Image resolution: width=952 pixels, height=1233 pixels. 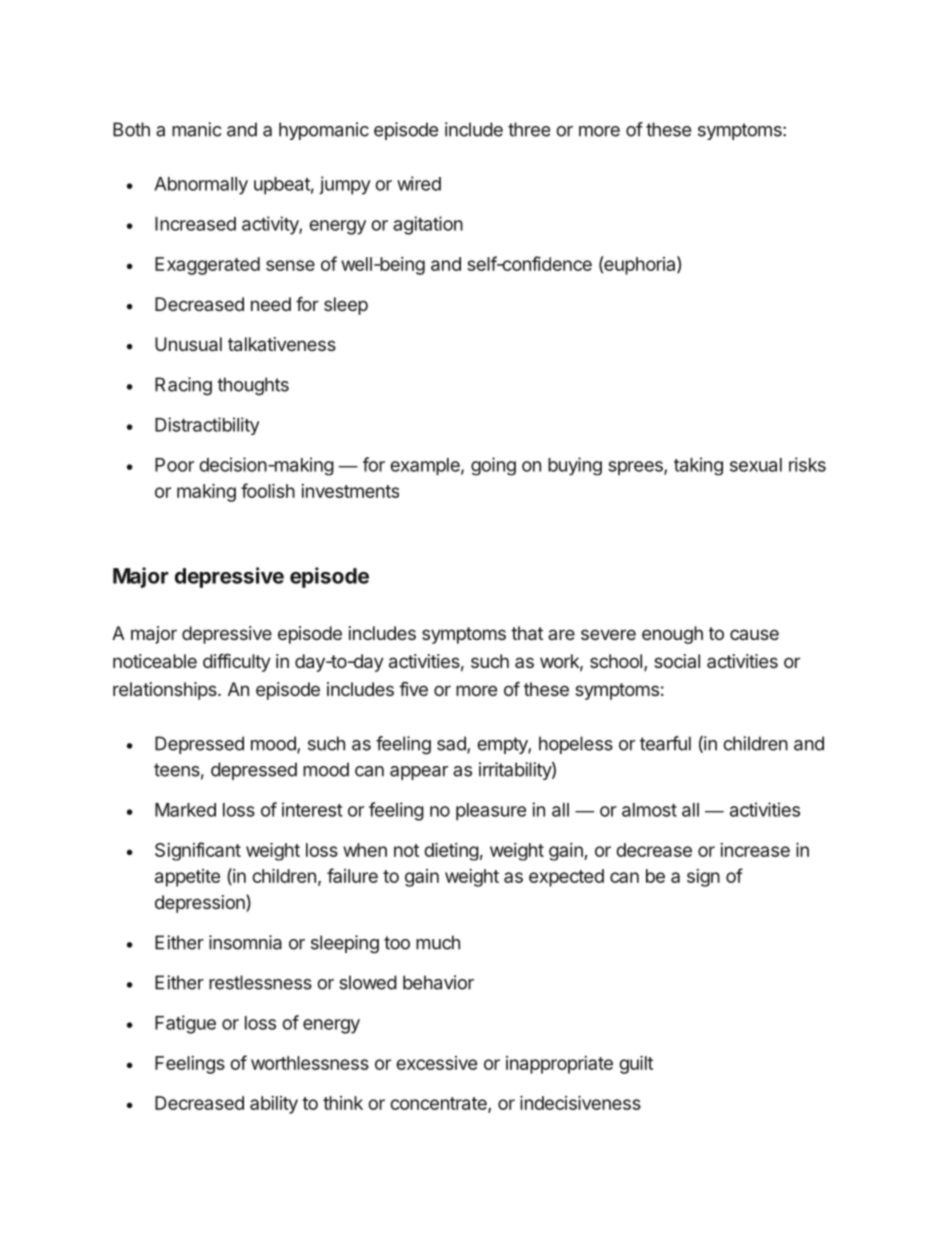 What do you see at coordinates (201, 186) in the image?
I see `Abnormally` at bounding box center [201, 186].
